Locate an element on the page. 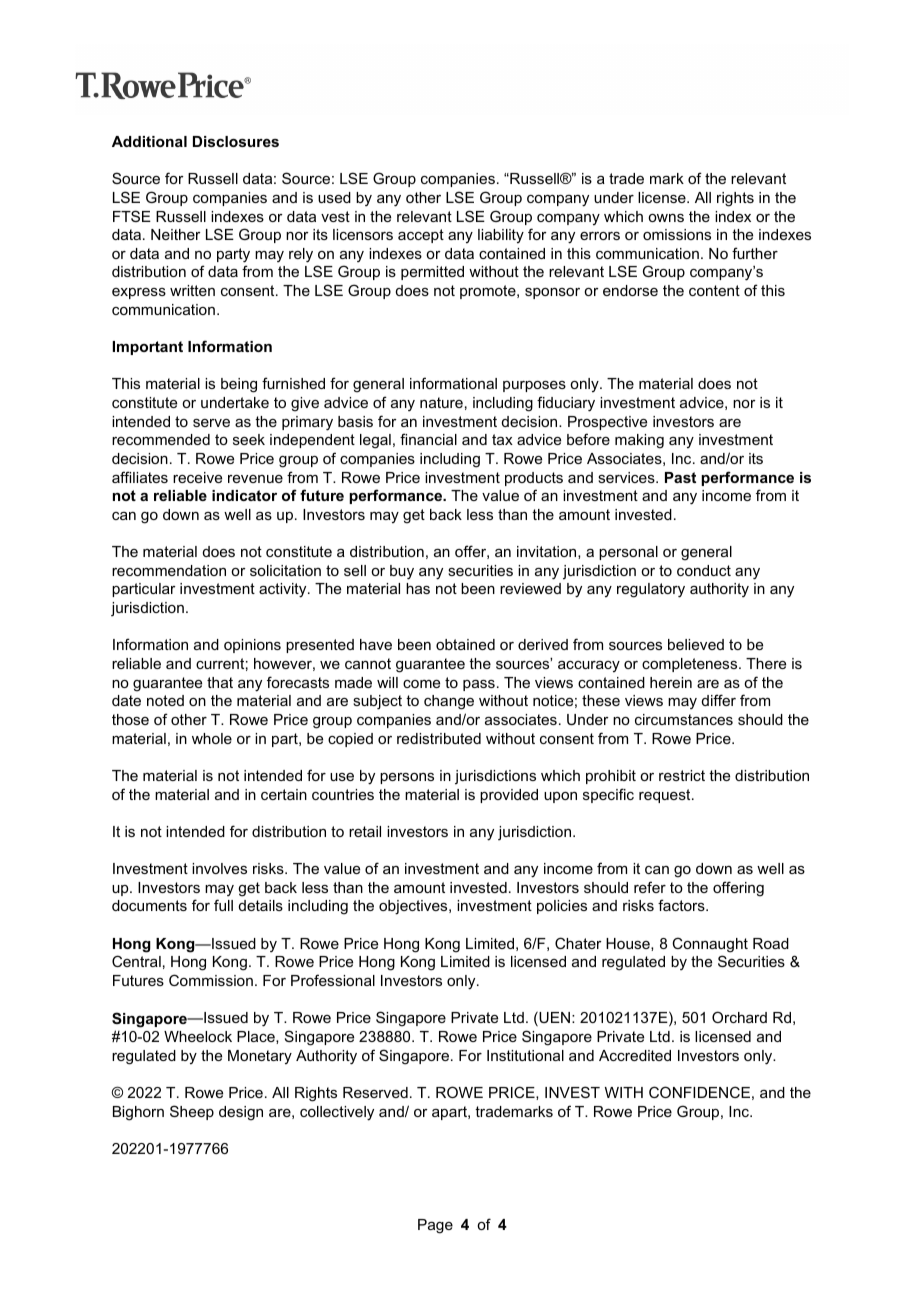 Image resolution: width=924 pixels, height=1308 pixels. that is located at coordinates (220, 682).
